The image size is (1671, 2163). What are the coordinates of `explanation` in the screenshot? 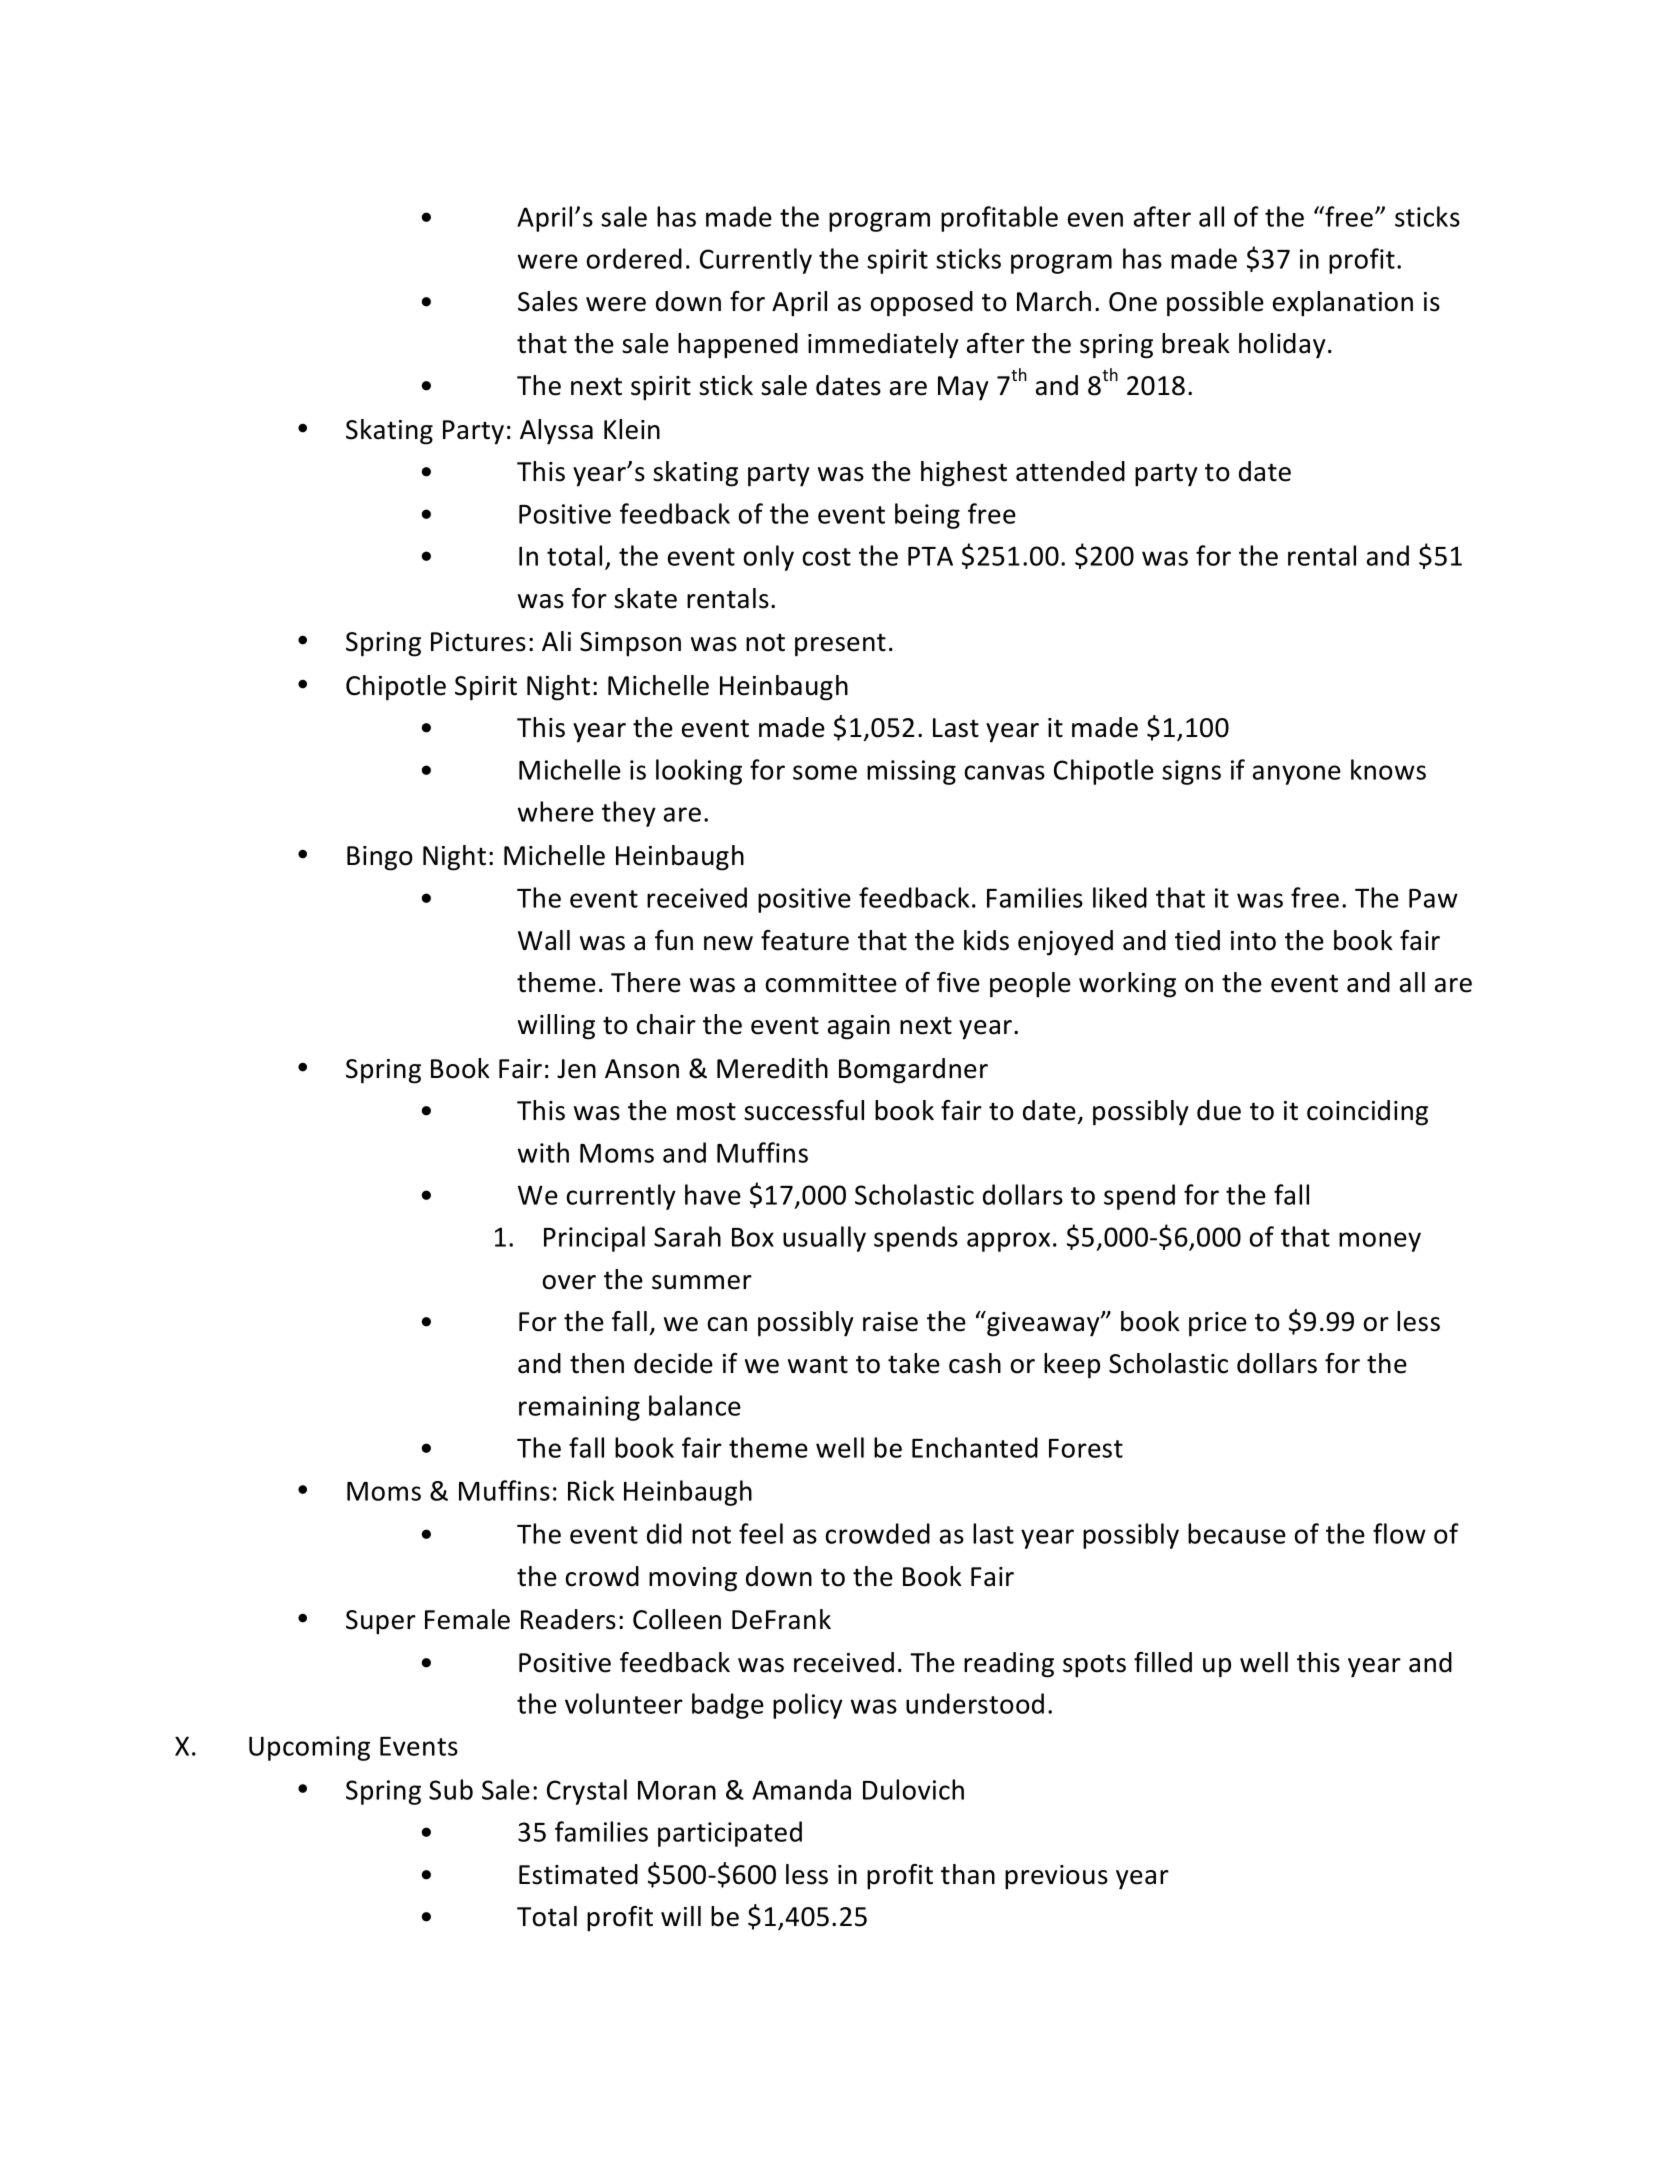 It's located at (1343, 304).
